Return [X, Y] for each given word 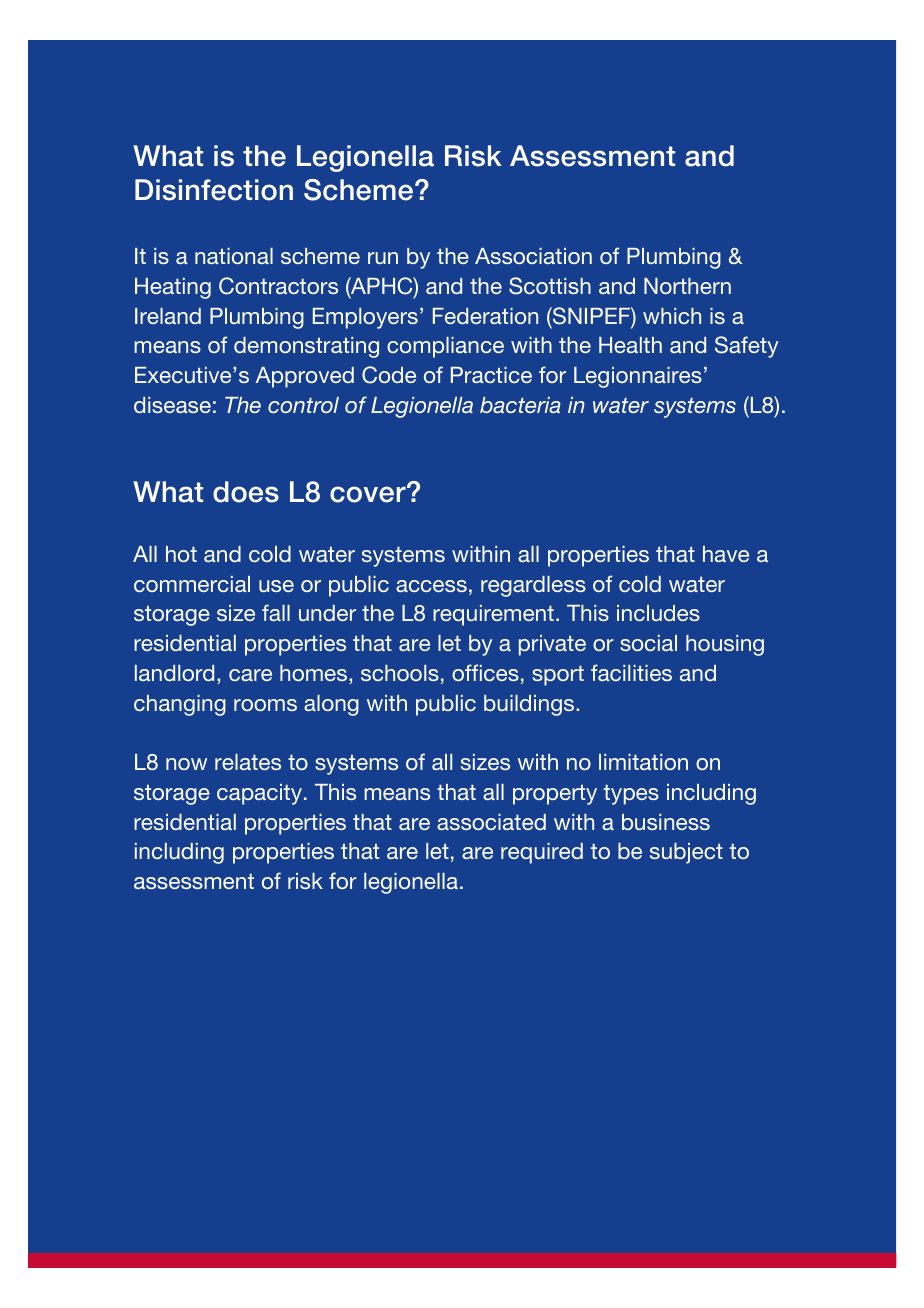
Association [533, 256]
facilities [631, 672]
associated [491, 822]
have [726, 554]
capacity [261, 794]
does [246, 492]
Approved [305, 377]
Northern [687, 286]
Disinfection [214, 190]
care [250, 675]
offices [485, 672]
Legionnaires [638, 377]
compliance [445, 347]
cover [369, 494]
